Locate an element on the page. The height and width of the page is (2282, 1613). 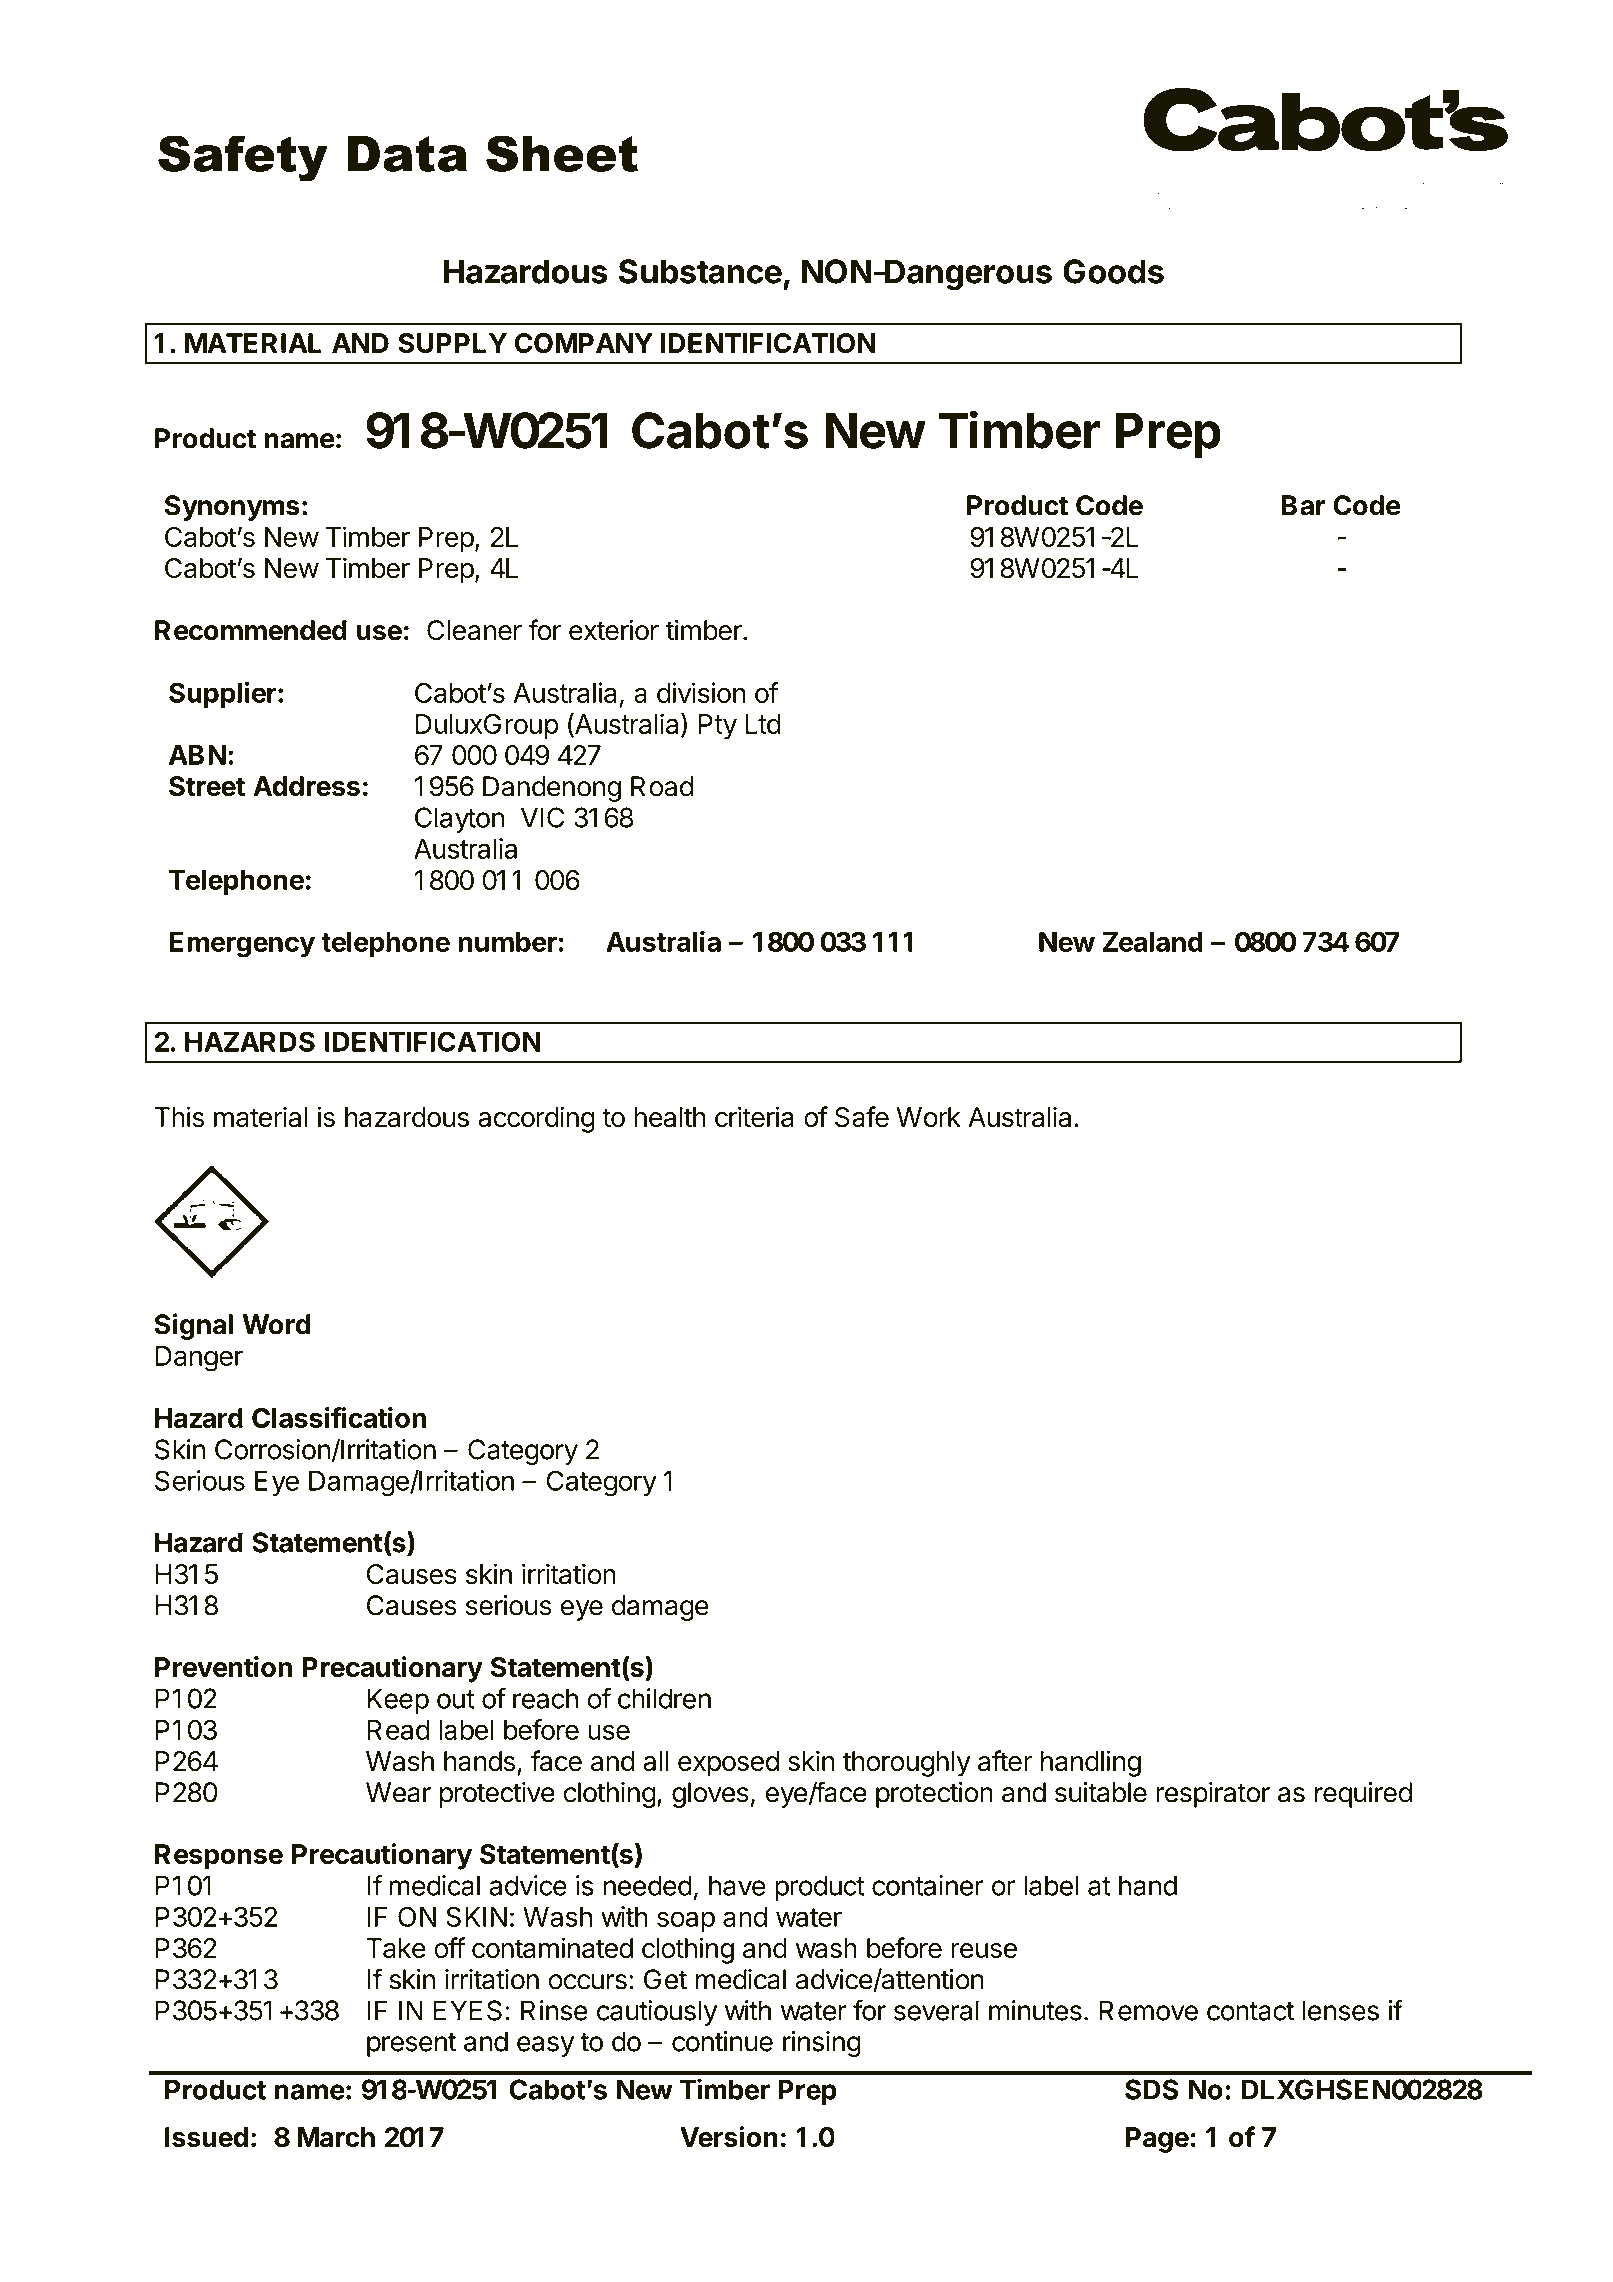
This is located at coordinates (179, 1117).
